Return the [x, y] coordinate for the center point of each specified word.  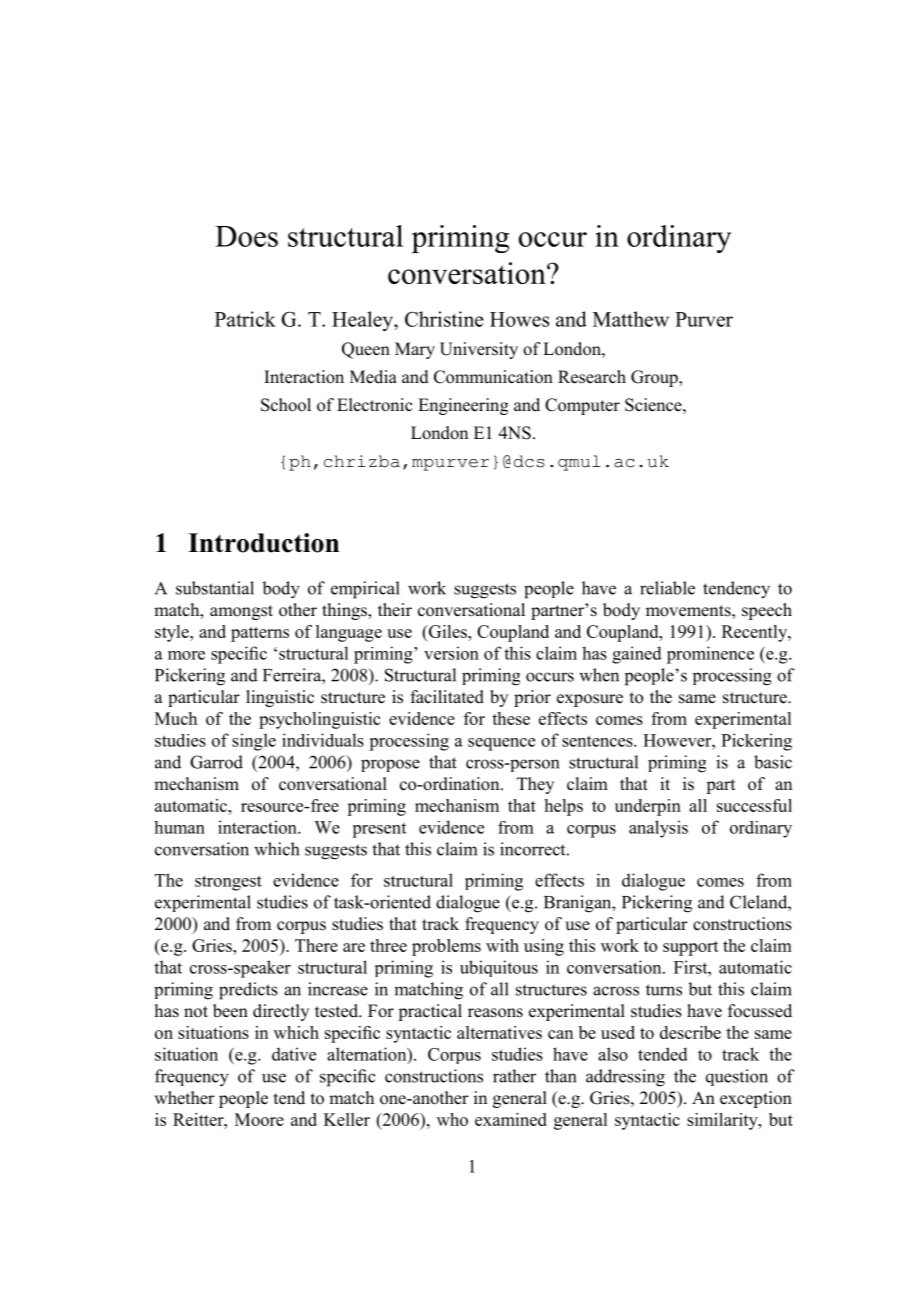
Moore [259, 1119]
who [452, 1119]
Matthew [631, 319]
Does [246, 236]
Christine [444, 319]
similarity [723, 1121]
